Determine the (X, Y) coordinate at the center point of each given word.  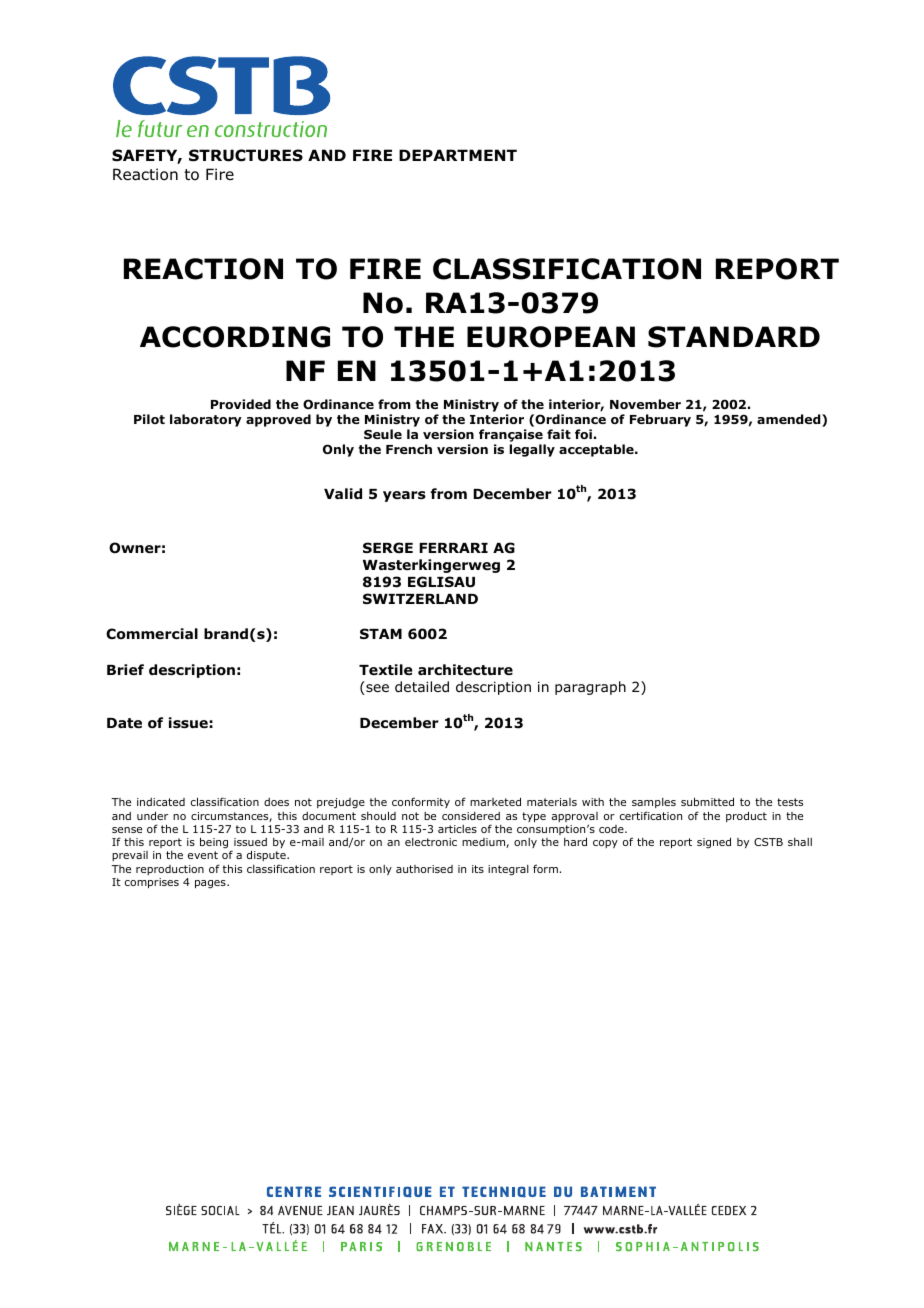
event (203, 855)
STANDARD (734, 337)
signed (714, 842)
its (478, 869)
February (660, 420)
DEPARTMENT (458, 155)
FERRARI (453, 548)
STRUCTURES (246, 155)
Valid (343, 493)
